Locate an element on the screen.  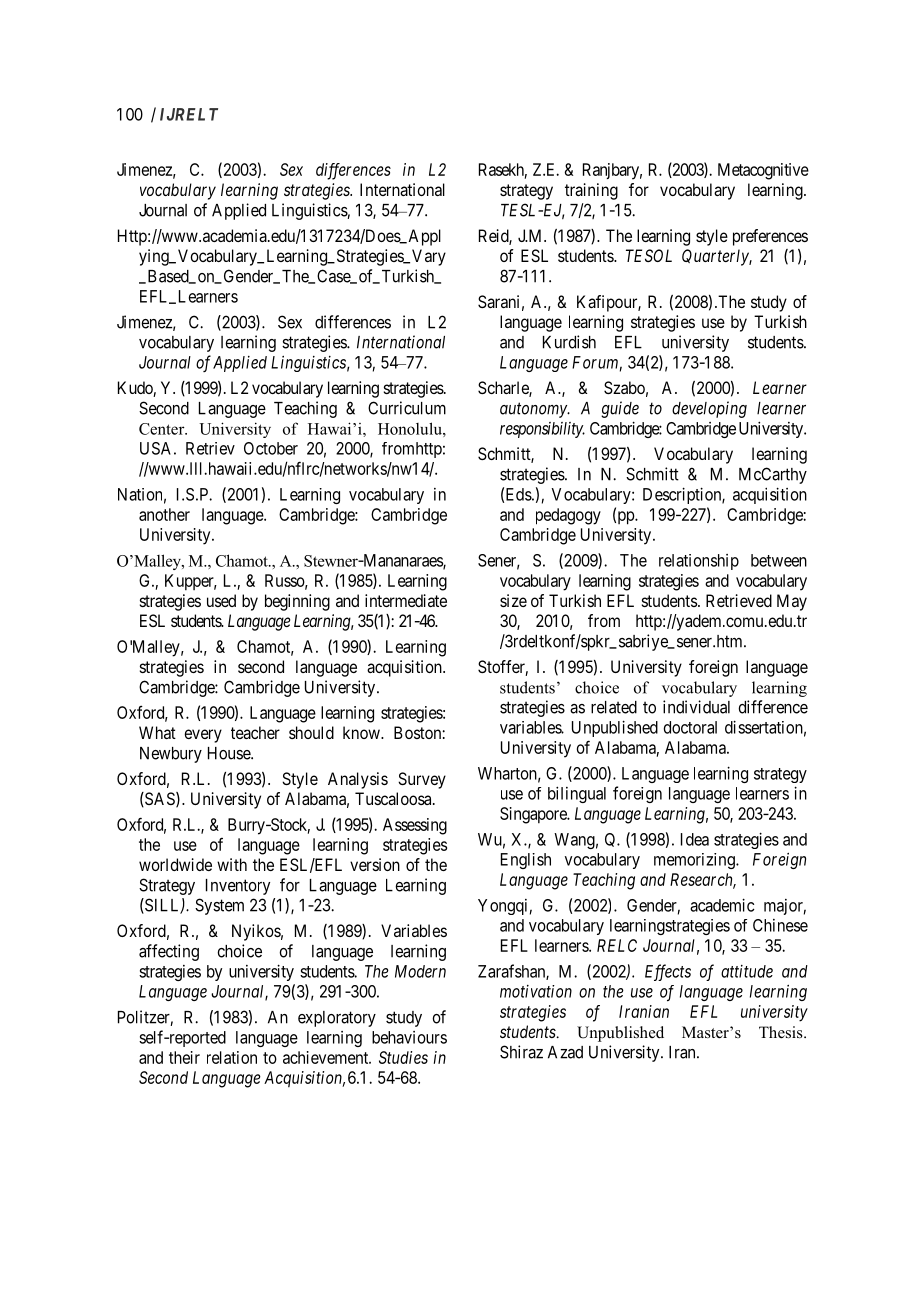
May is located at coordinates (792, 602).
